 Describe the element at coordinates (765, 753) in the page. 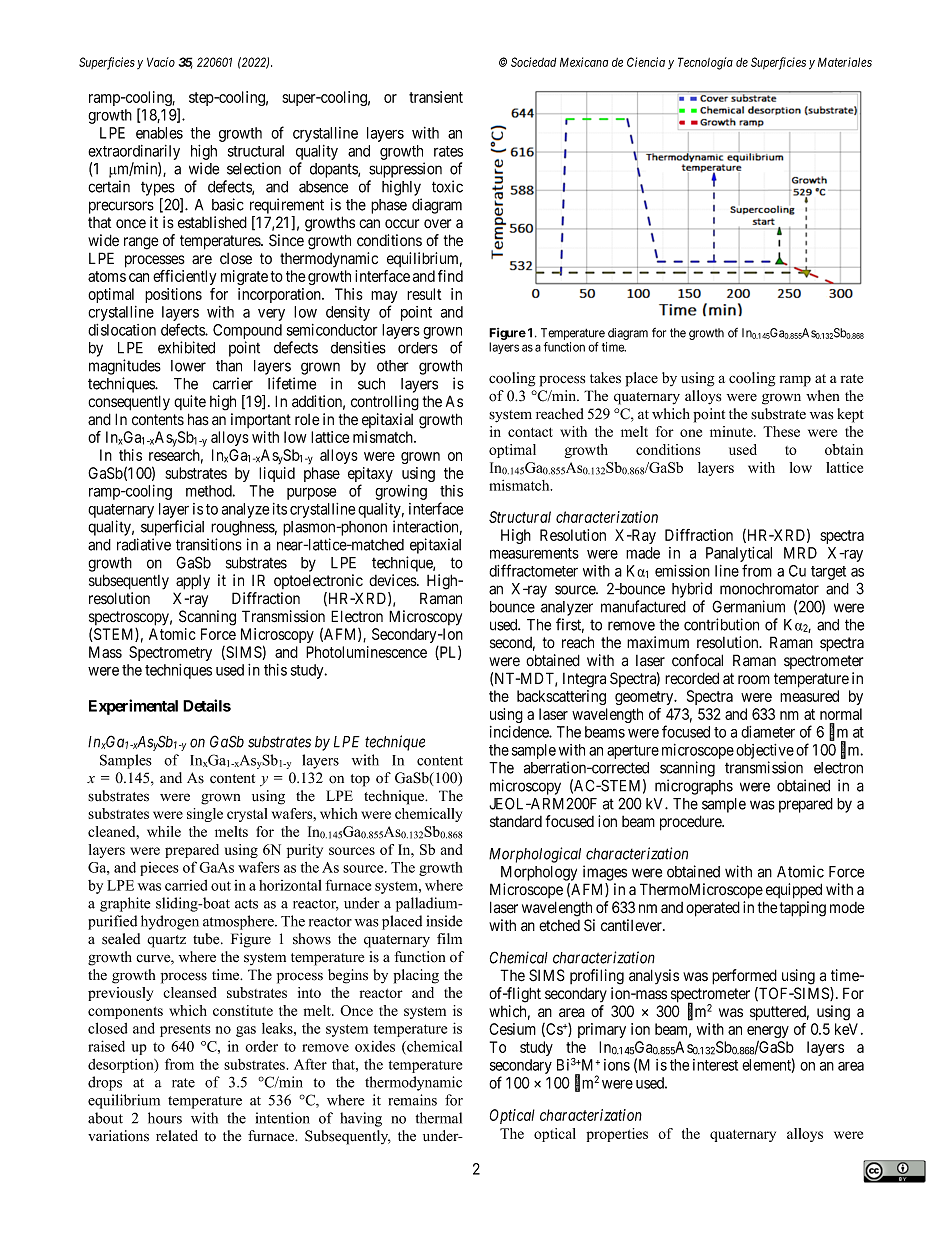

I see `objective` at that location.
